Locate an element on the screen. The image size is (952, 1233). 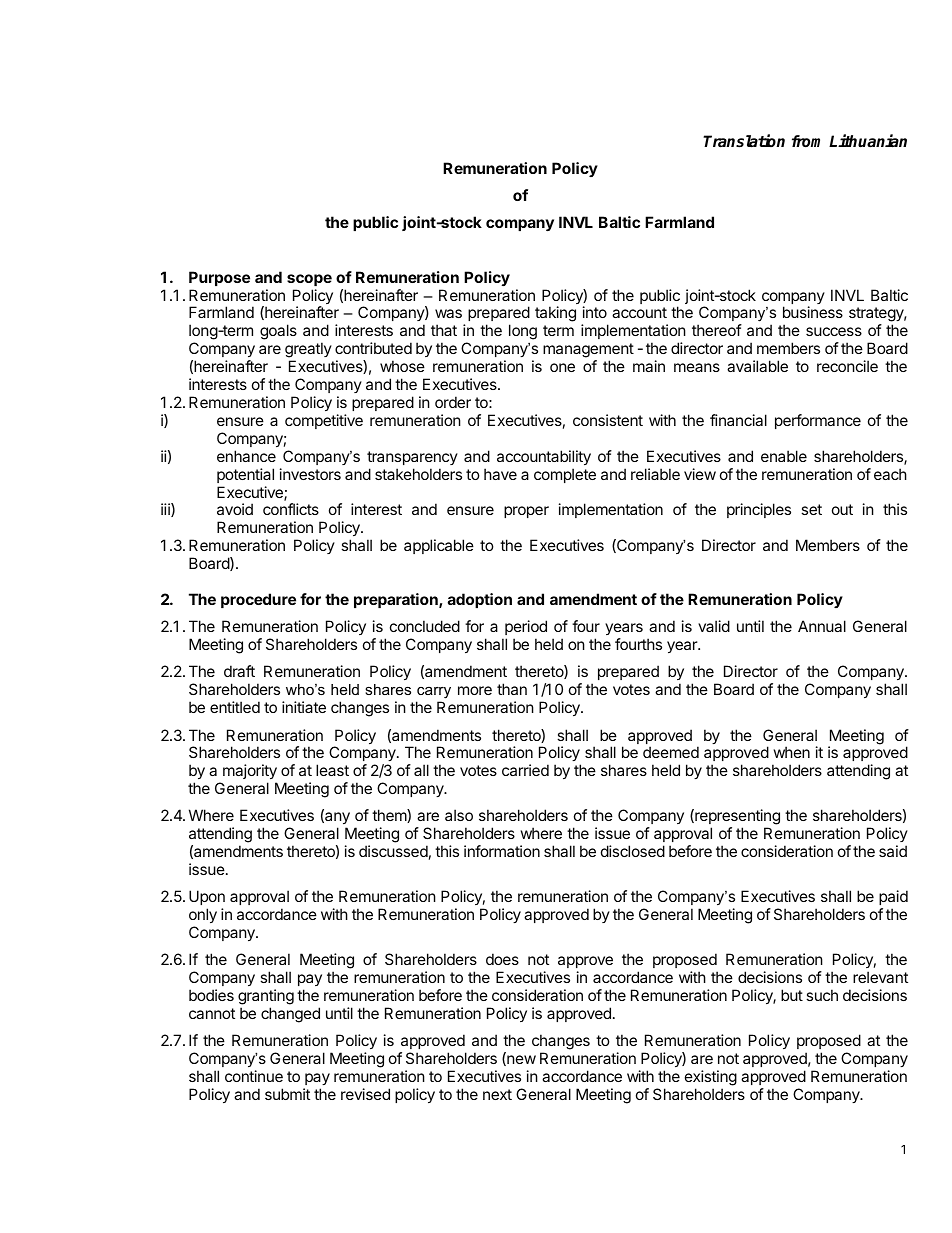
performance is located at coordinates (818, 421).
